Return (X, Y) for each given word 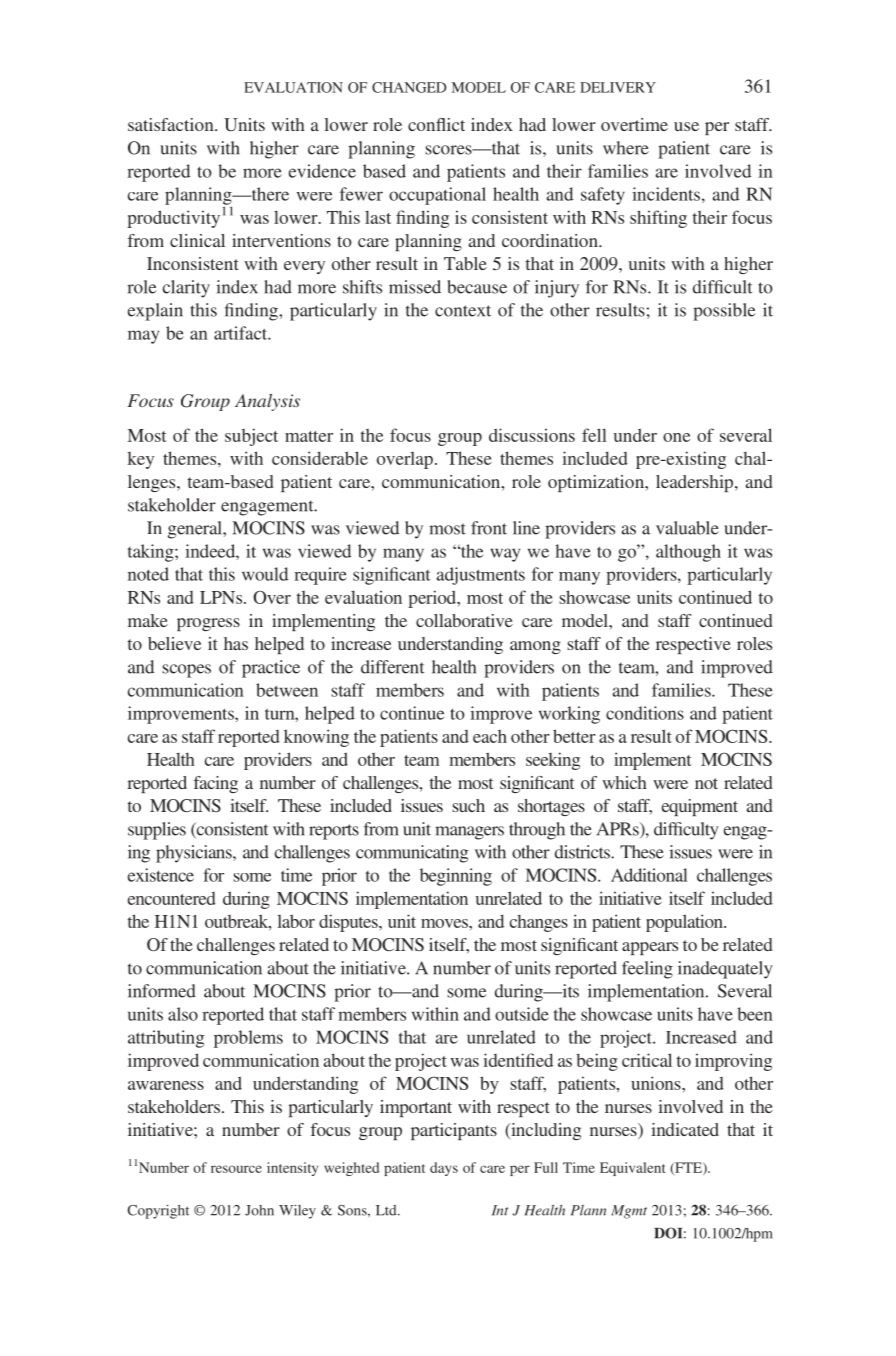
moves (445, 923)
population (685, 923)
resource (236, 1169)
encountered (171, 898)
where (626, 148)
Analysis (267, 402)
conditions (645, 713)
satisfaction (172, 124)
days (444, 1169)
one (676, 437)
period (433, 599)
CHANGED (409, 87)
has (236, 643)
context (463, 311)
